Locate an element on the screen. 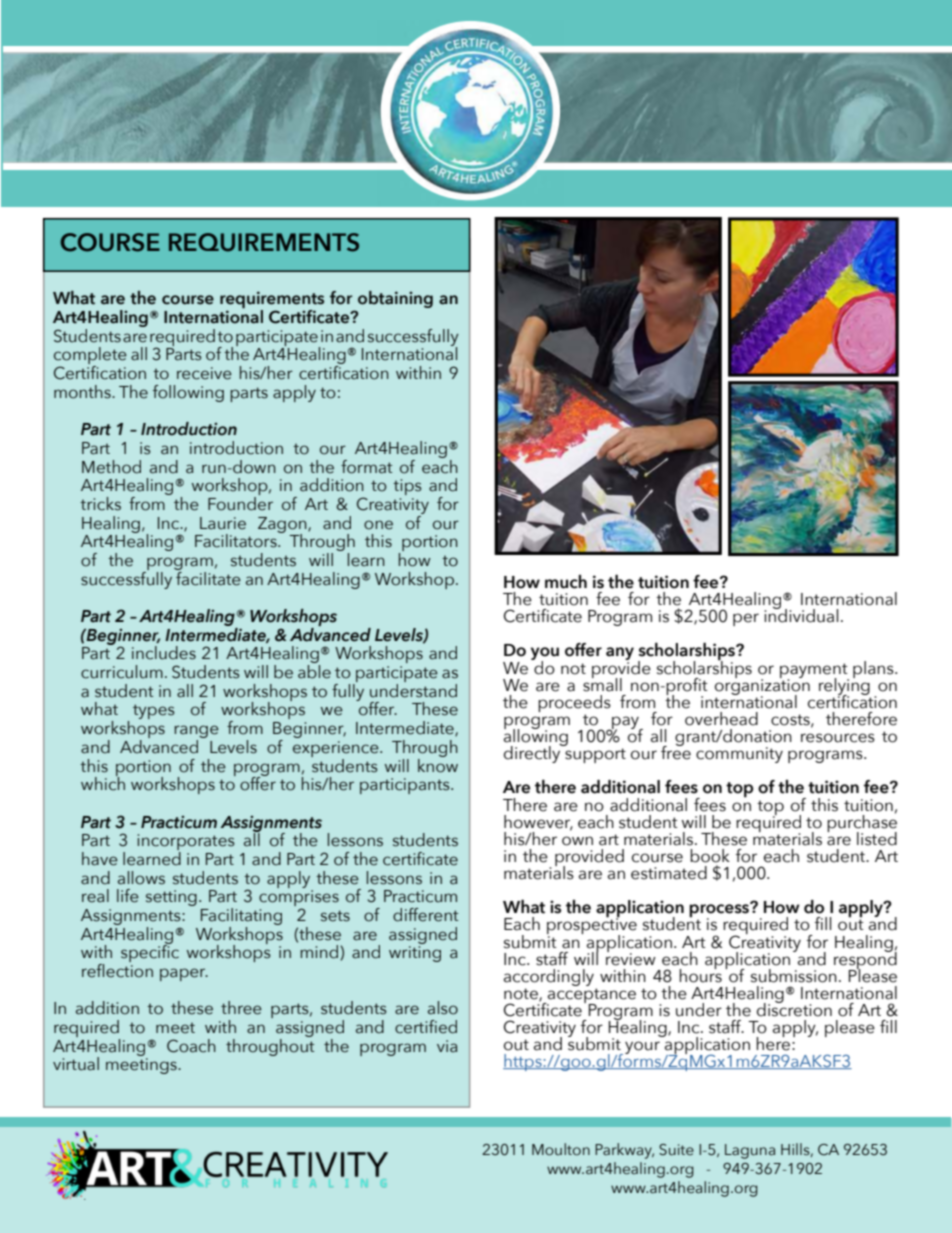 The image size is (952, 1233). overhead is located at coordinates (721, 719).
